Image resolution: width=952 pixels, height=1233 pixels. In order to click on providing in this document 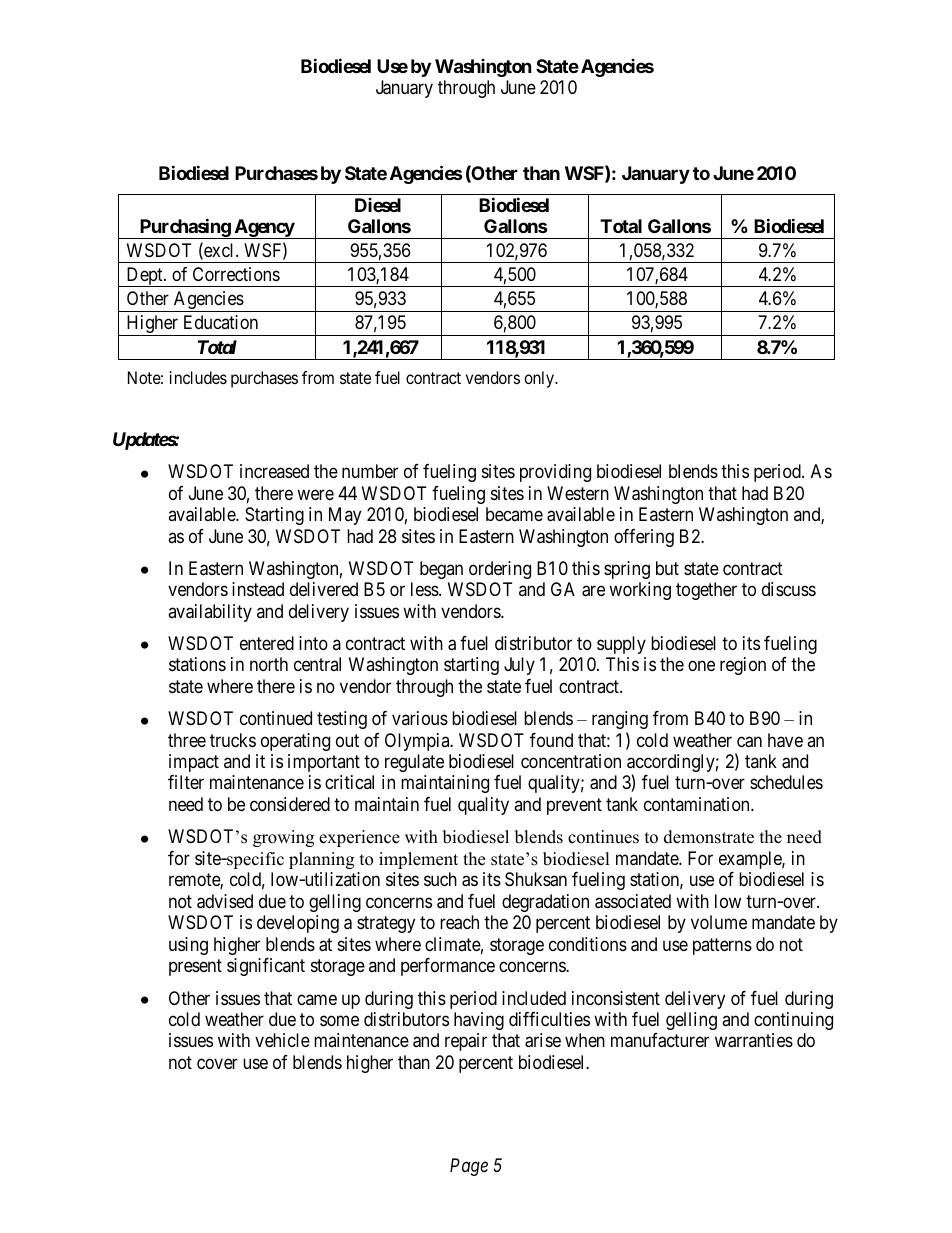, I will do `click(555, 473)`.
